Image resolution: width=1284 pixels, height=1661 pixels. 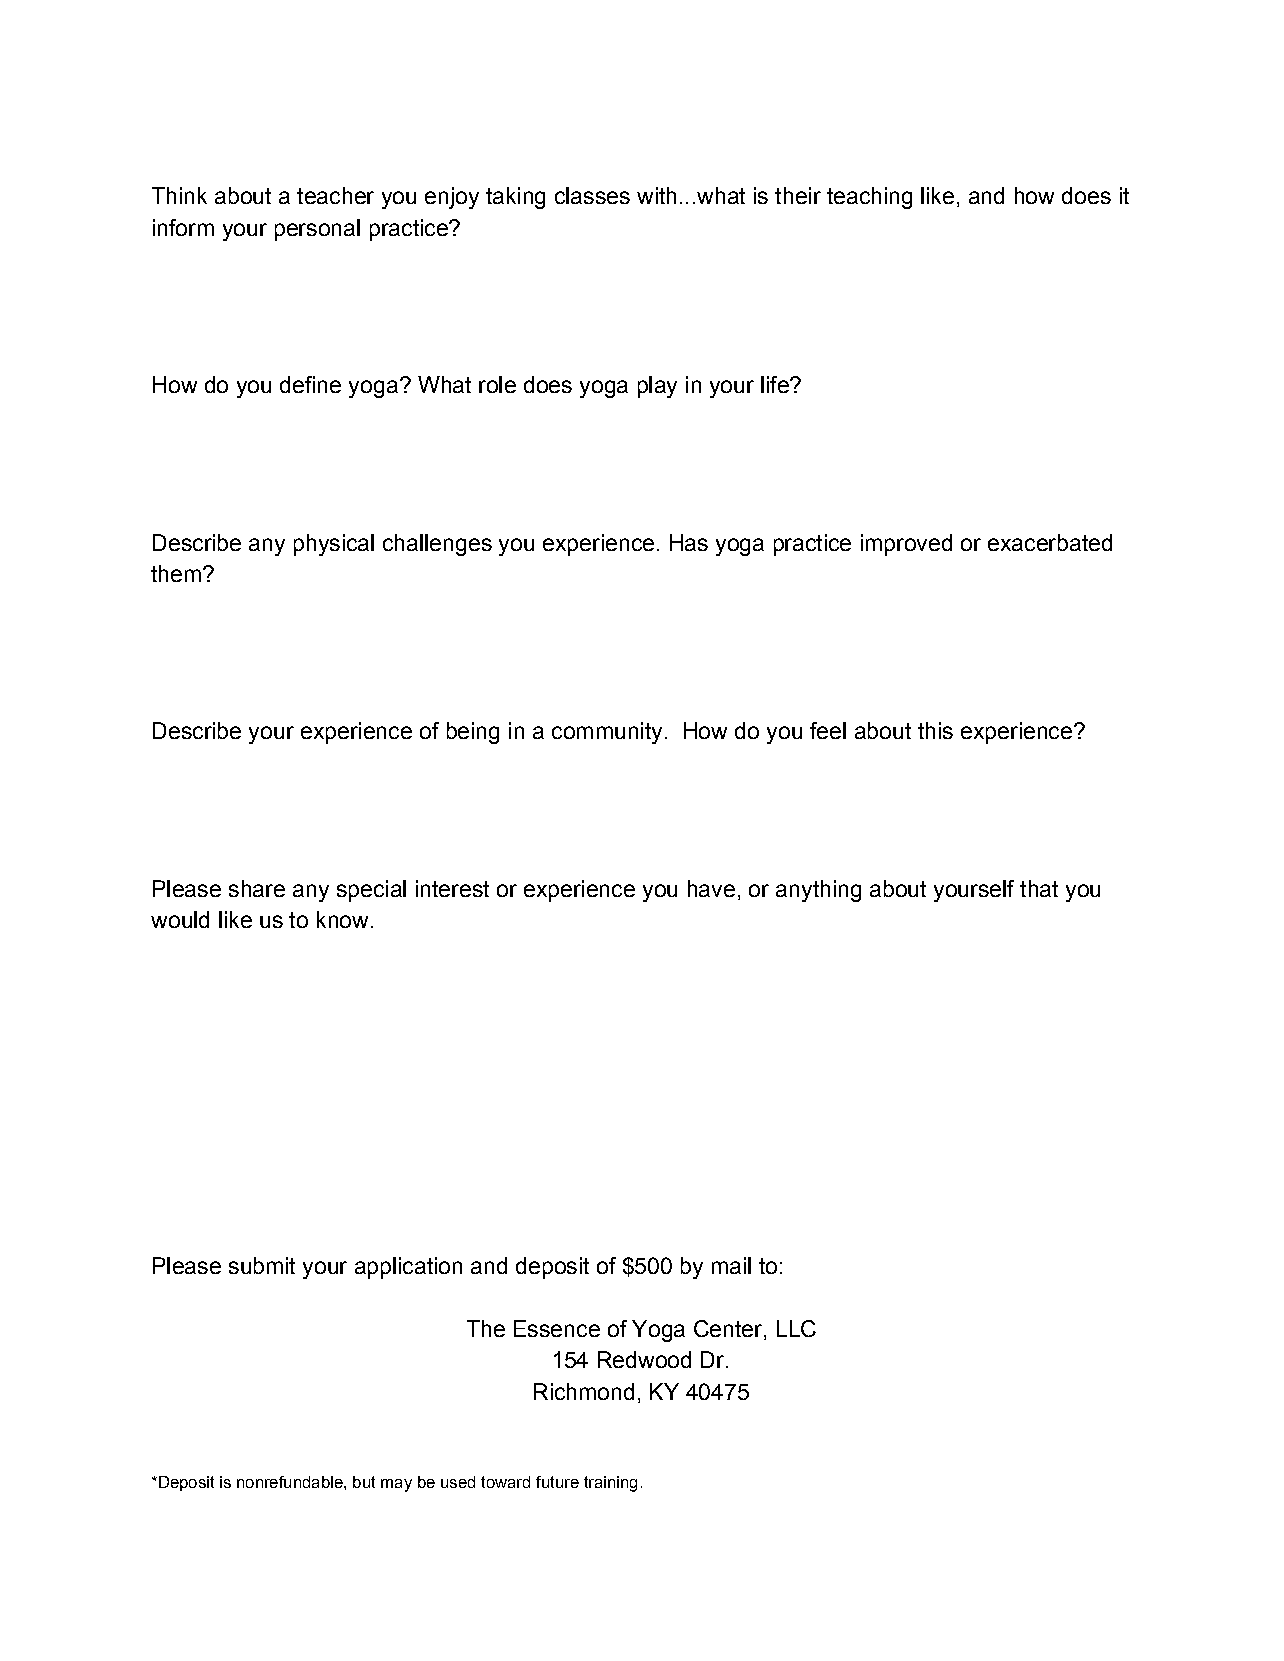 What do you see at coordinates (711, 888) in the screenshot?
I see `have` at bounding box center [711, 888].
